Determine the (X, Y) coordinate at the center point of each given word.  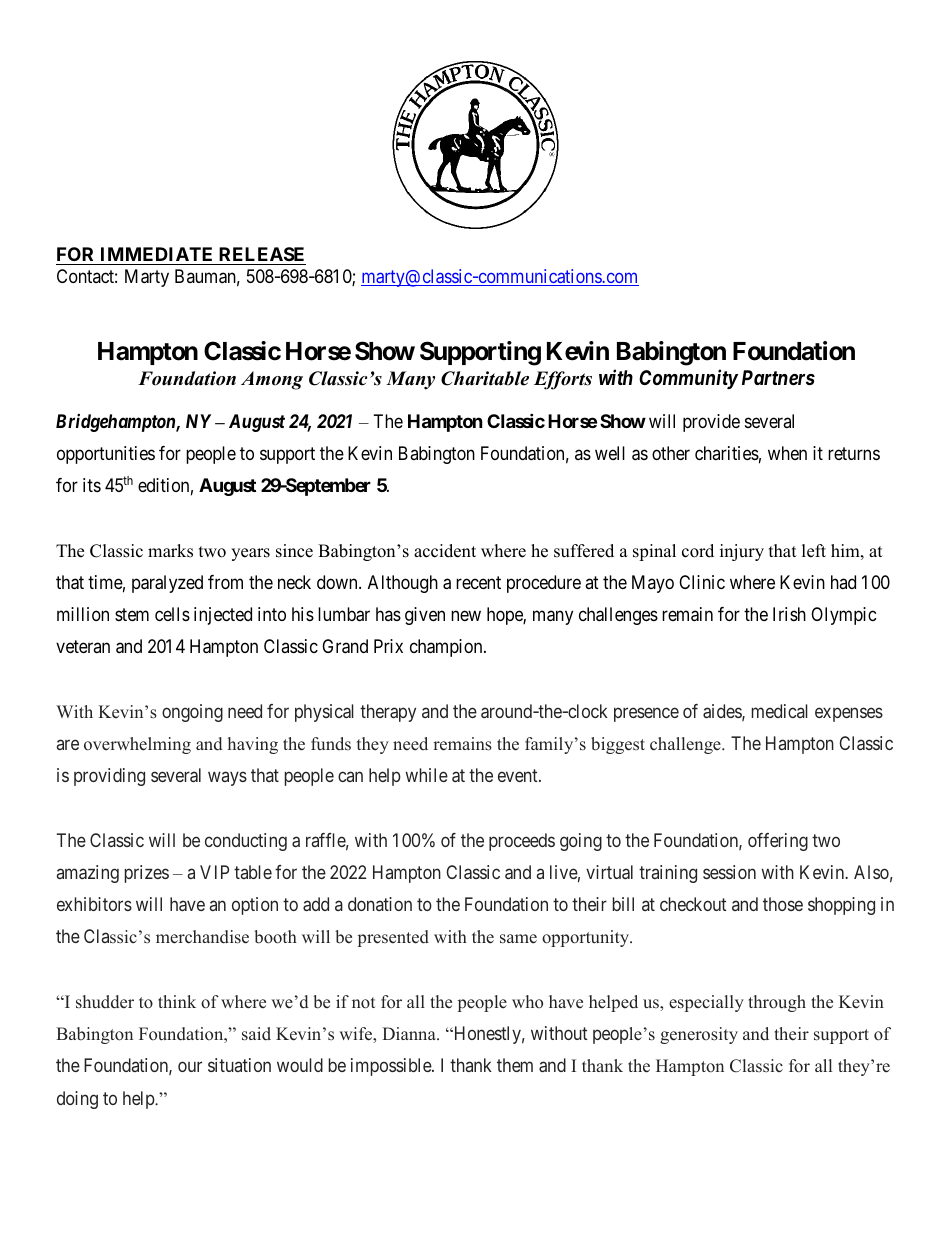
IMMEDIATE (156, 254)
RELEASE (261, 254)
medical (780, 711)
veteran (83, 647)
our (190, 1067)
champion (447, 648)
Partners (778, 378)
